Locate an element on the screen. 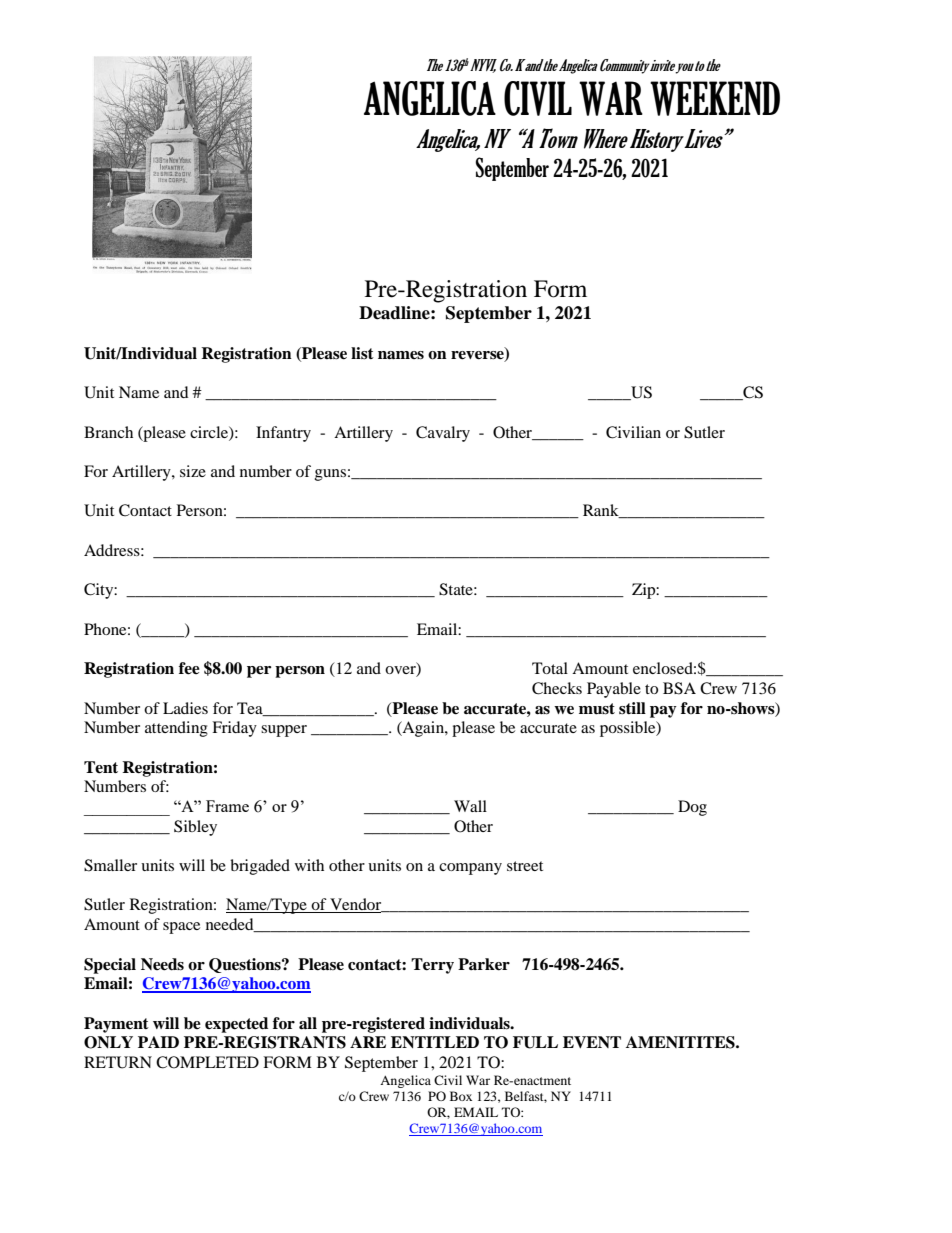 Image resolution: width=952 pixels, height=1233 pixels. EVENT is located at coordinates (592, 1042).
